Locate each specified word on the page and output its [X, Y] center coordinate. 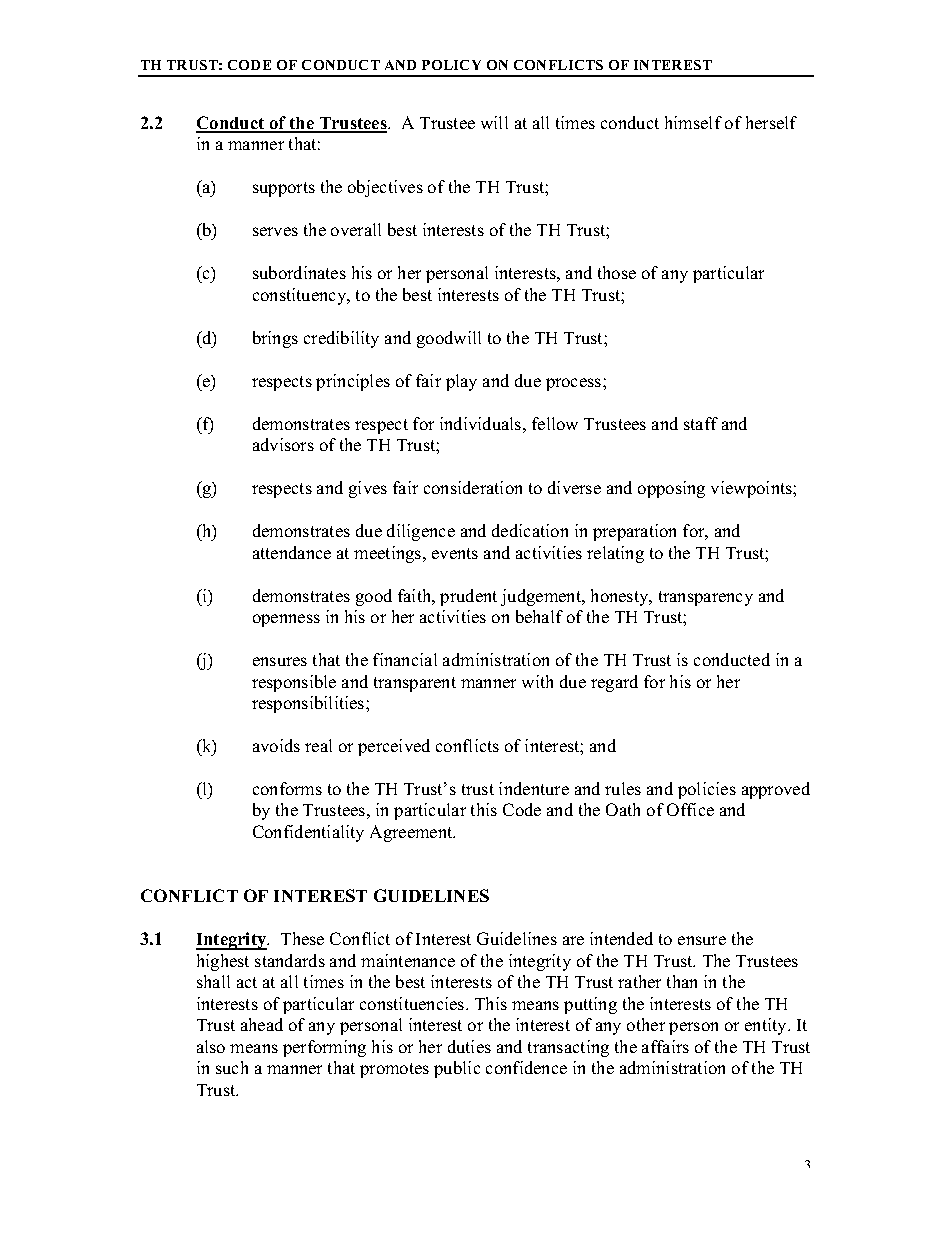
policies [707, 790]
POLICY [451, 65]
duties [469, 1046]
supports [284, 189]
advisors [283, 444]
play [461, 382]
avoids [276, 745]
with [537, 681]
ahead [262, 1024]
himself [693, 122]
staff [701, 423]
